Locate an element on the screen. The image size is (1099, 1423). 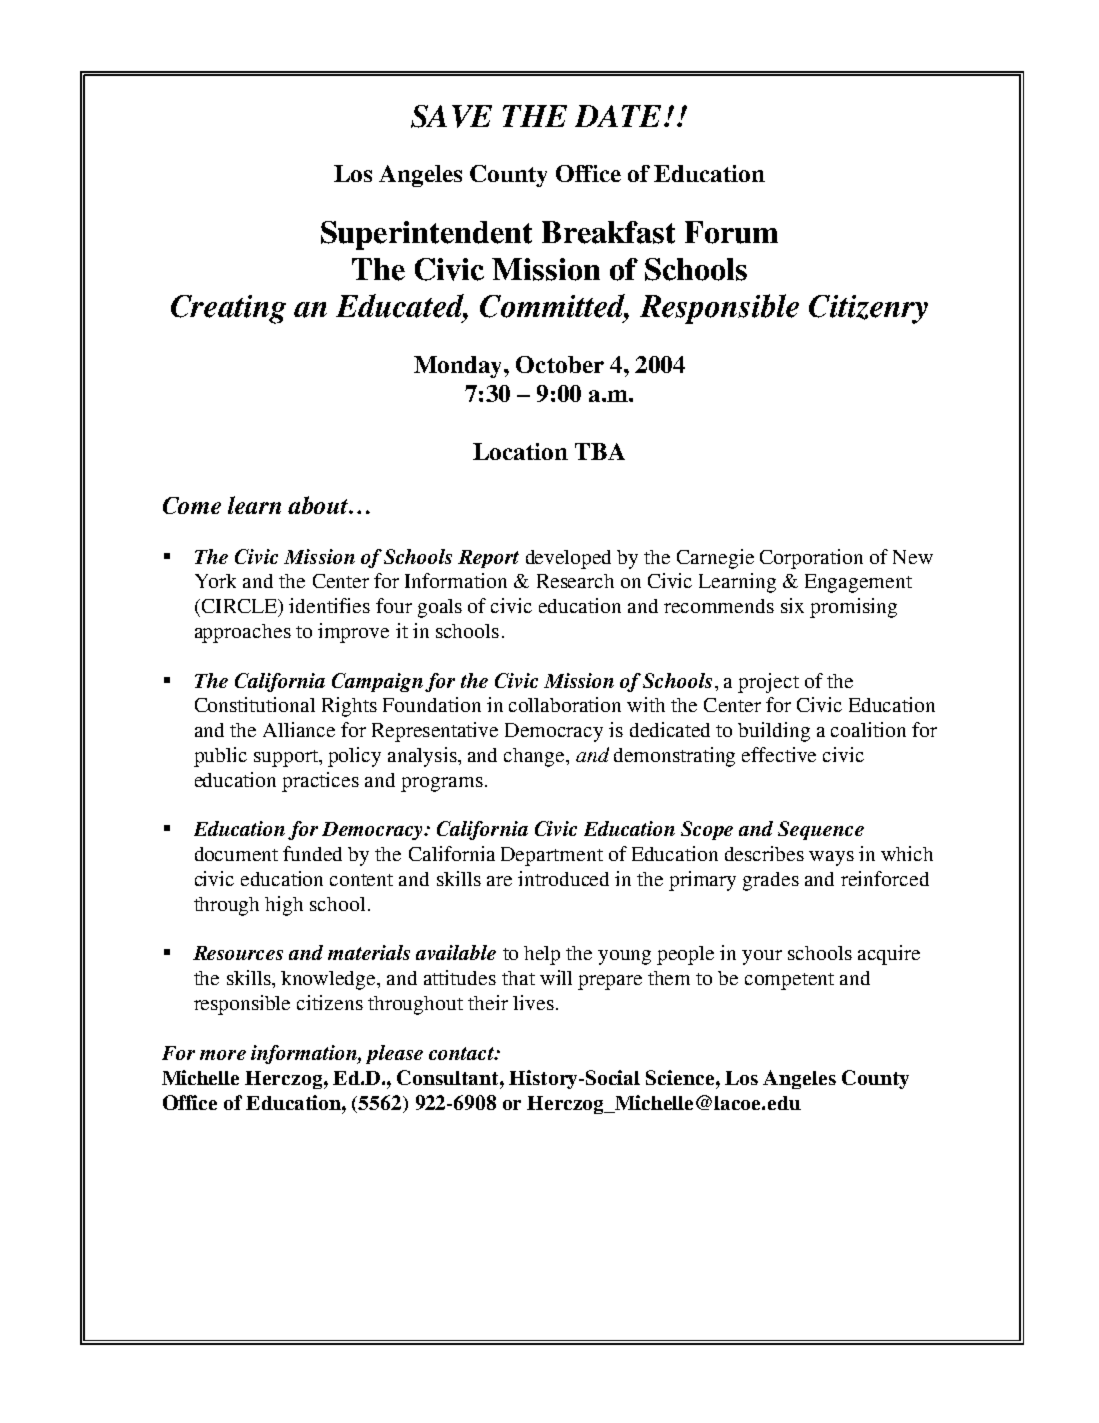
Forum is located at coordinates (731, 232).
